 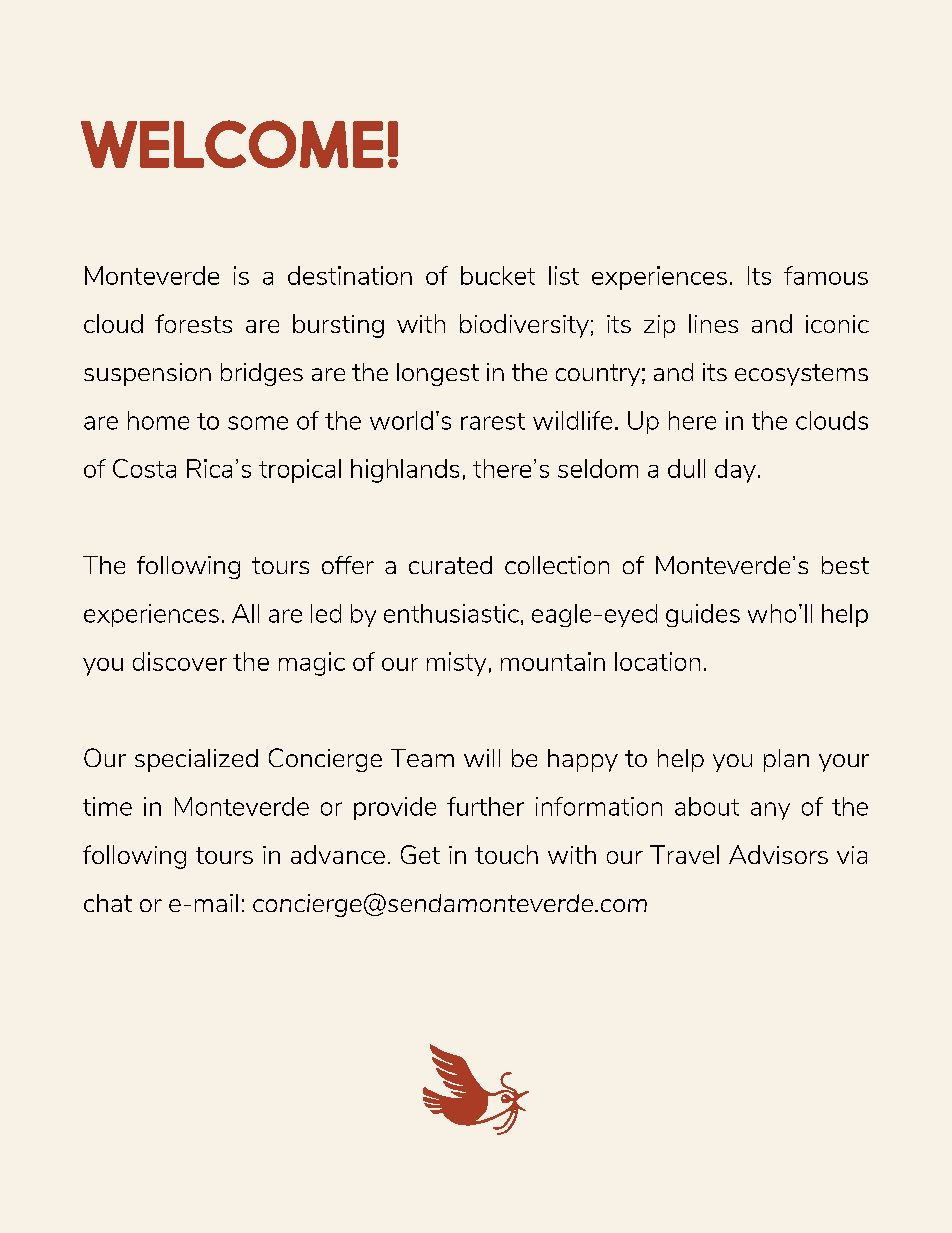 What do you see at coordinates (713, 323) in the page?
I see `lines` at bounding box center [713, 323].
